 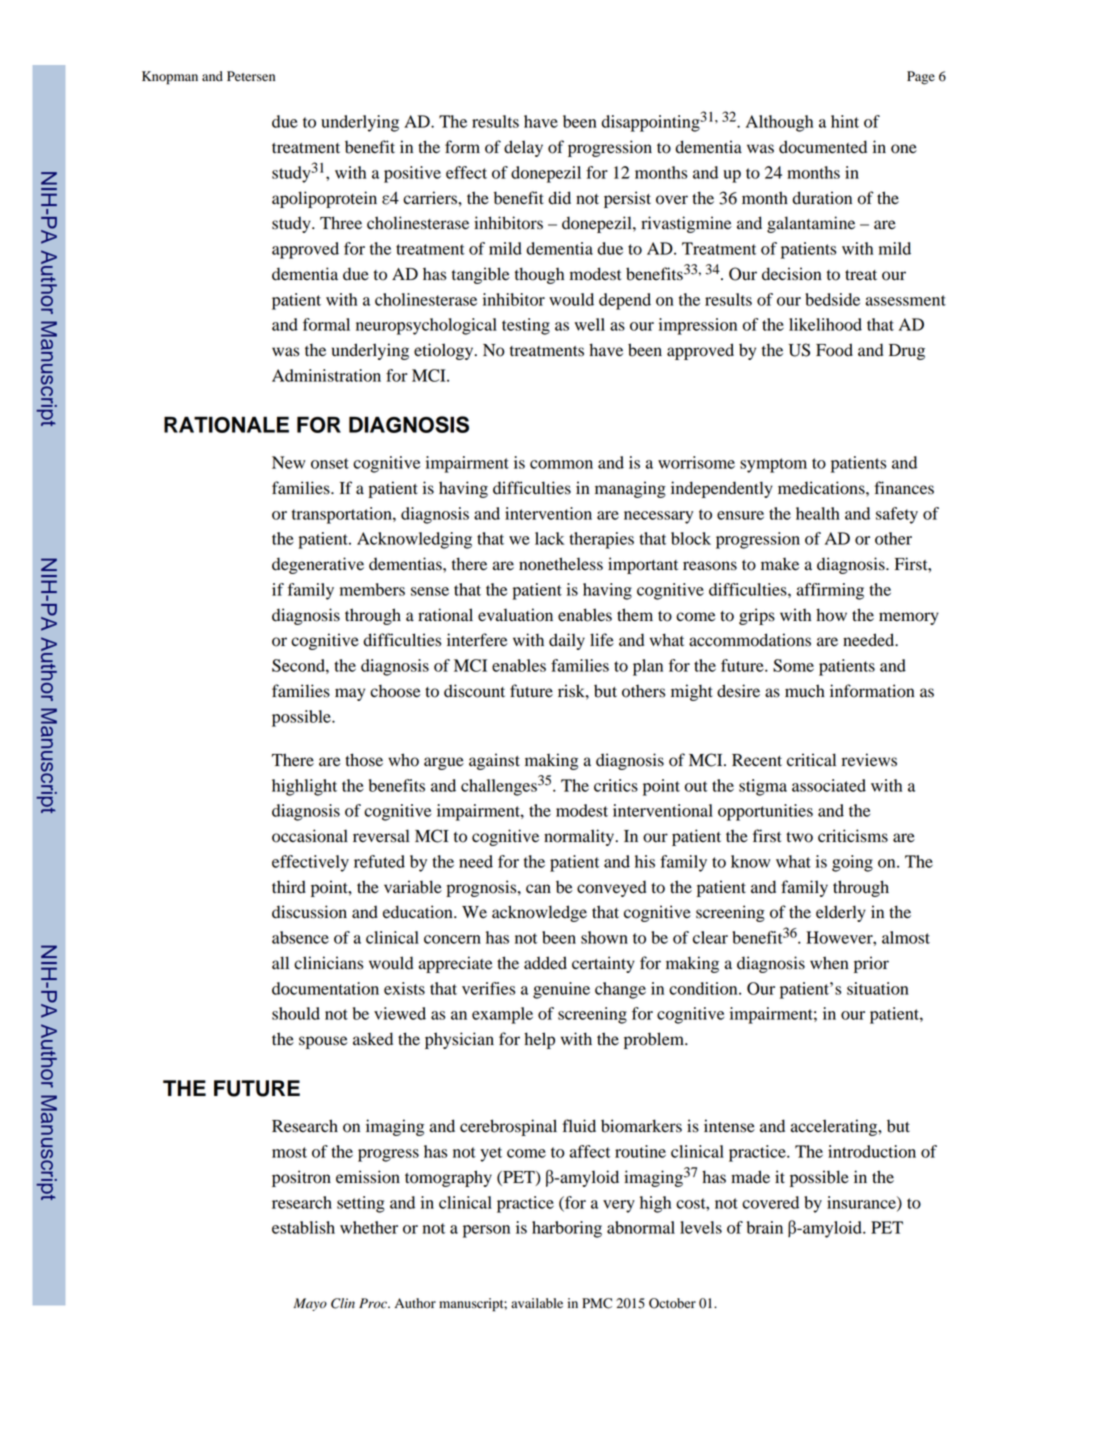 I want to click on much, so click(x=805, y=691).
